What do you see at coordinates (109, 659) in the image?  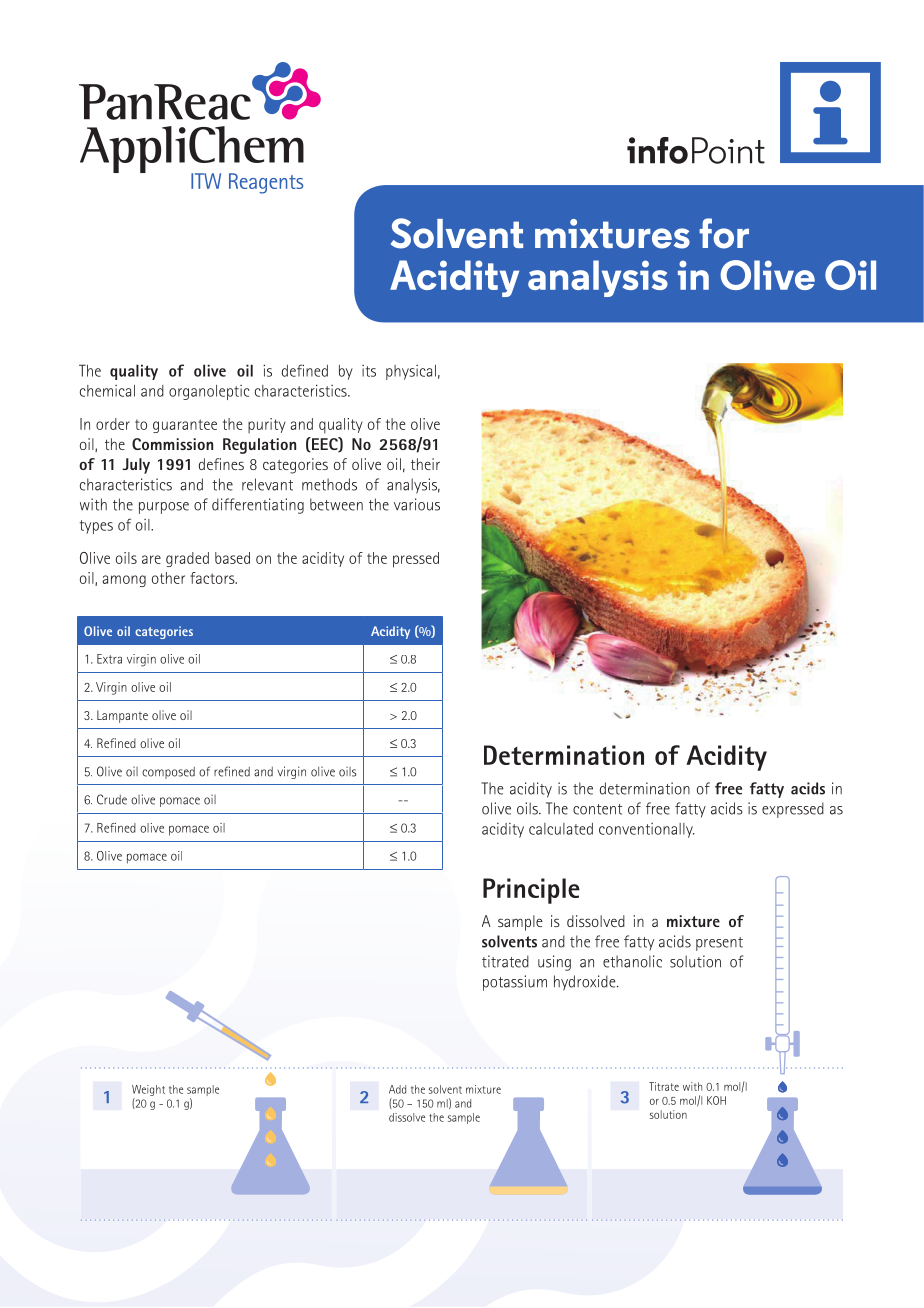 I see `Extra` at bounding box center [109, 659].
